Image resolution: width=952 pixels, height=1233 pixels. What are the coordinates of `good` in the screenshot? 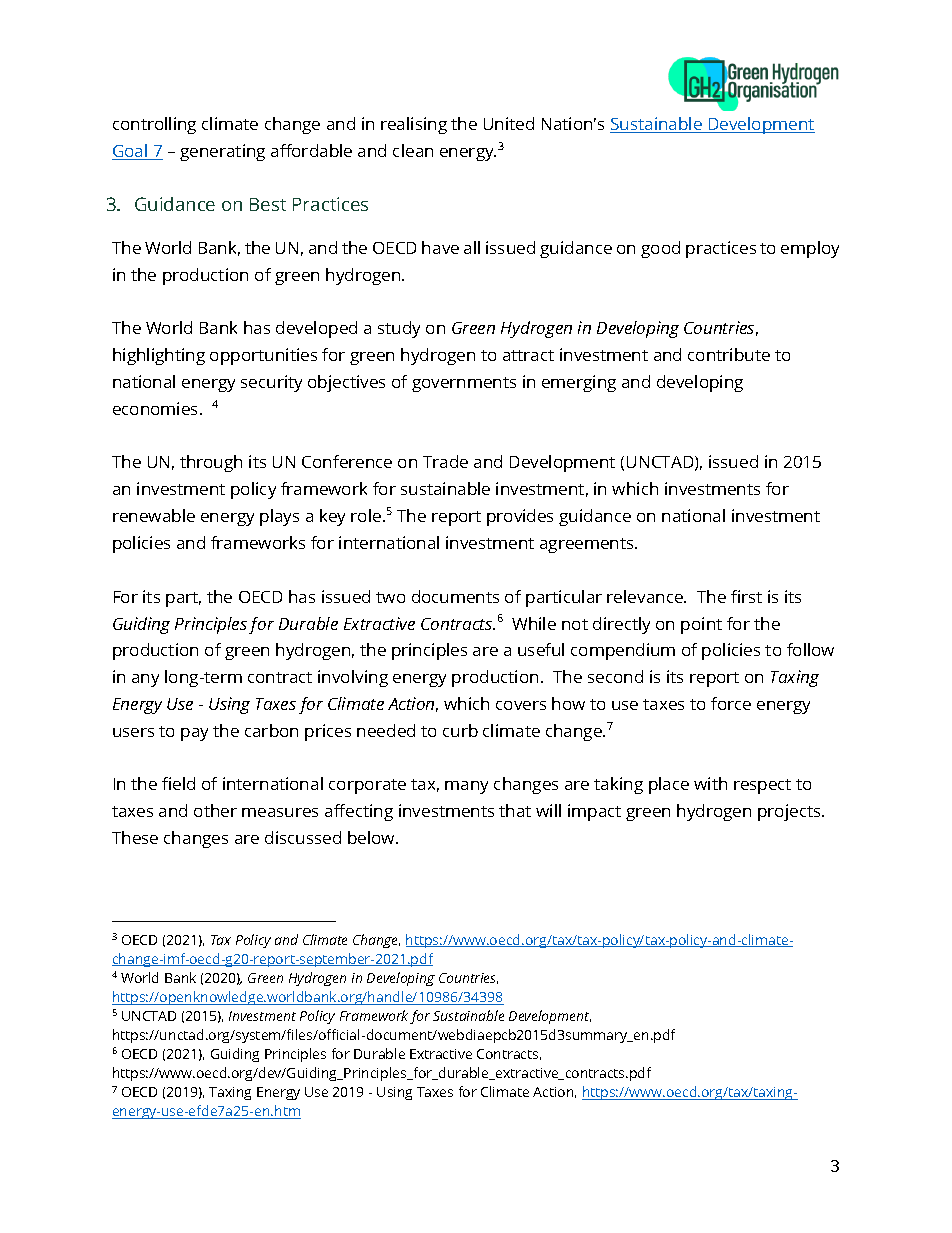 It's located at (660, 249).
